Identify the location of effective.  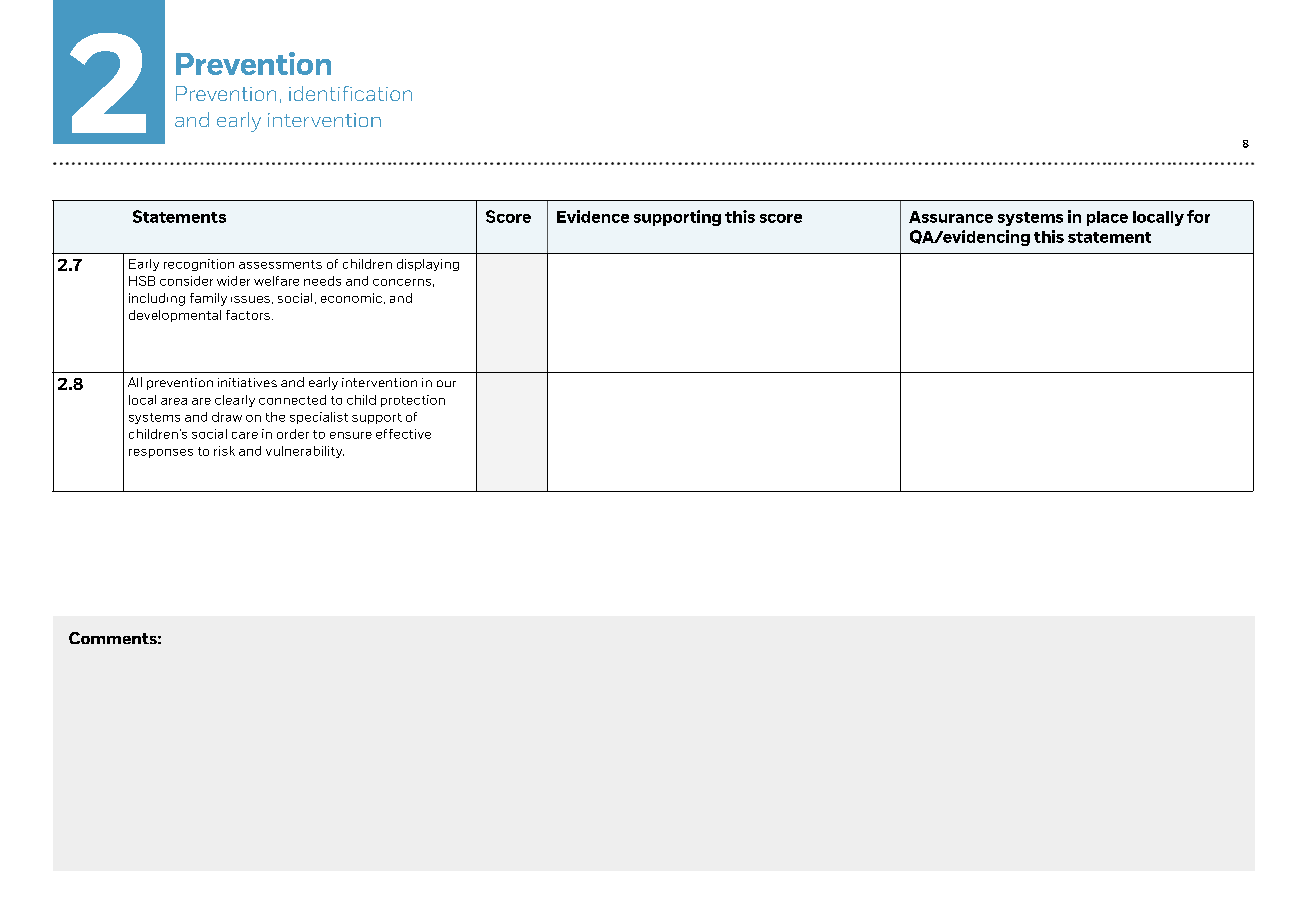
(403, 434).
